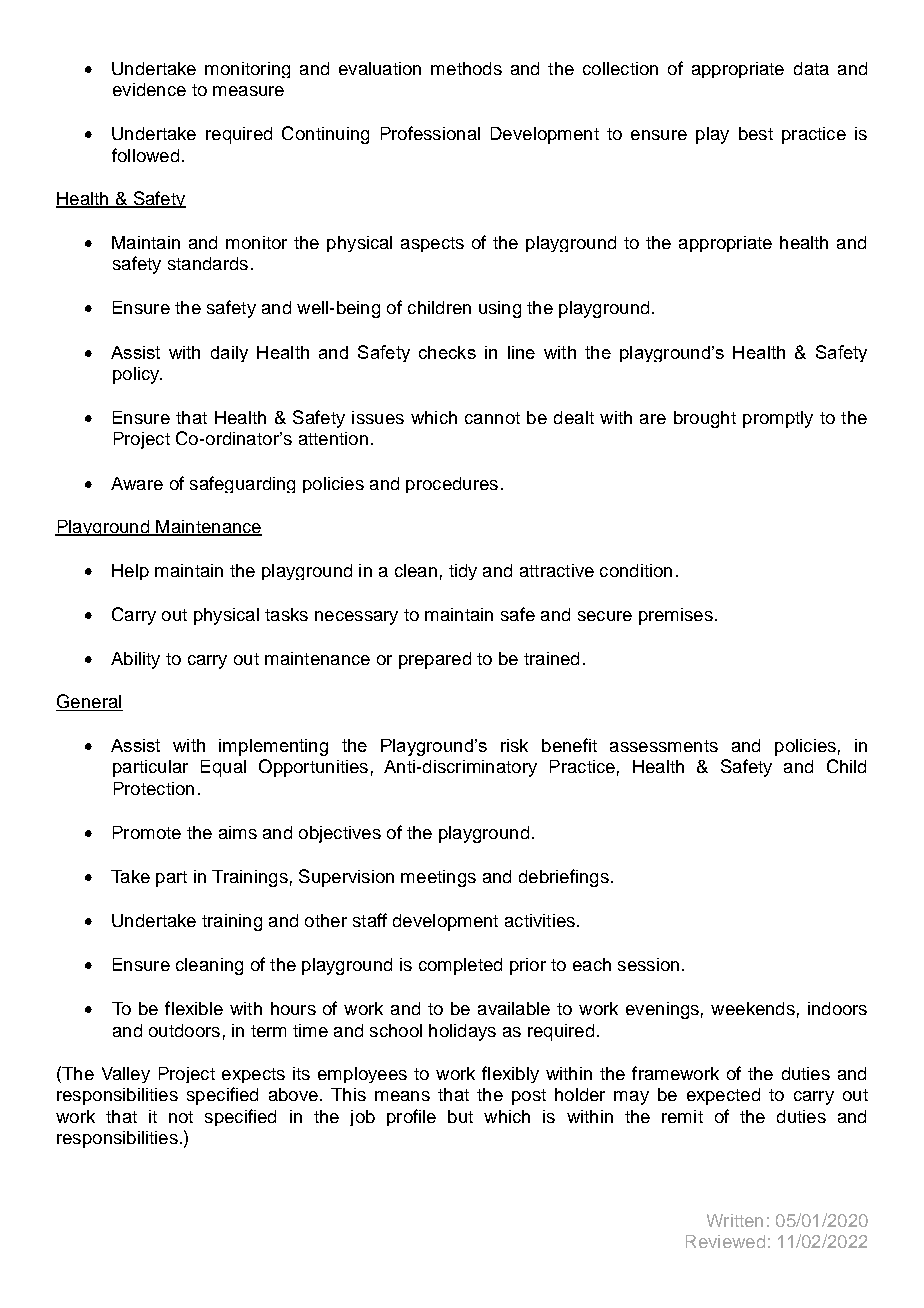  I want to click on evidence, so click(149, 89).
